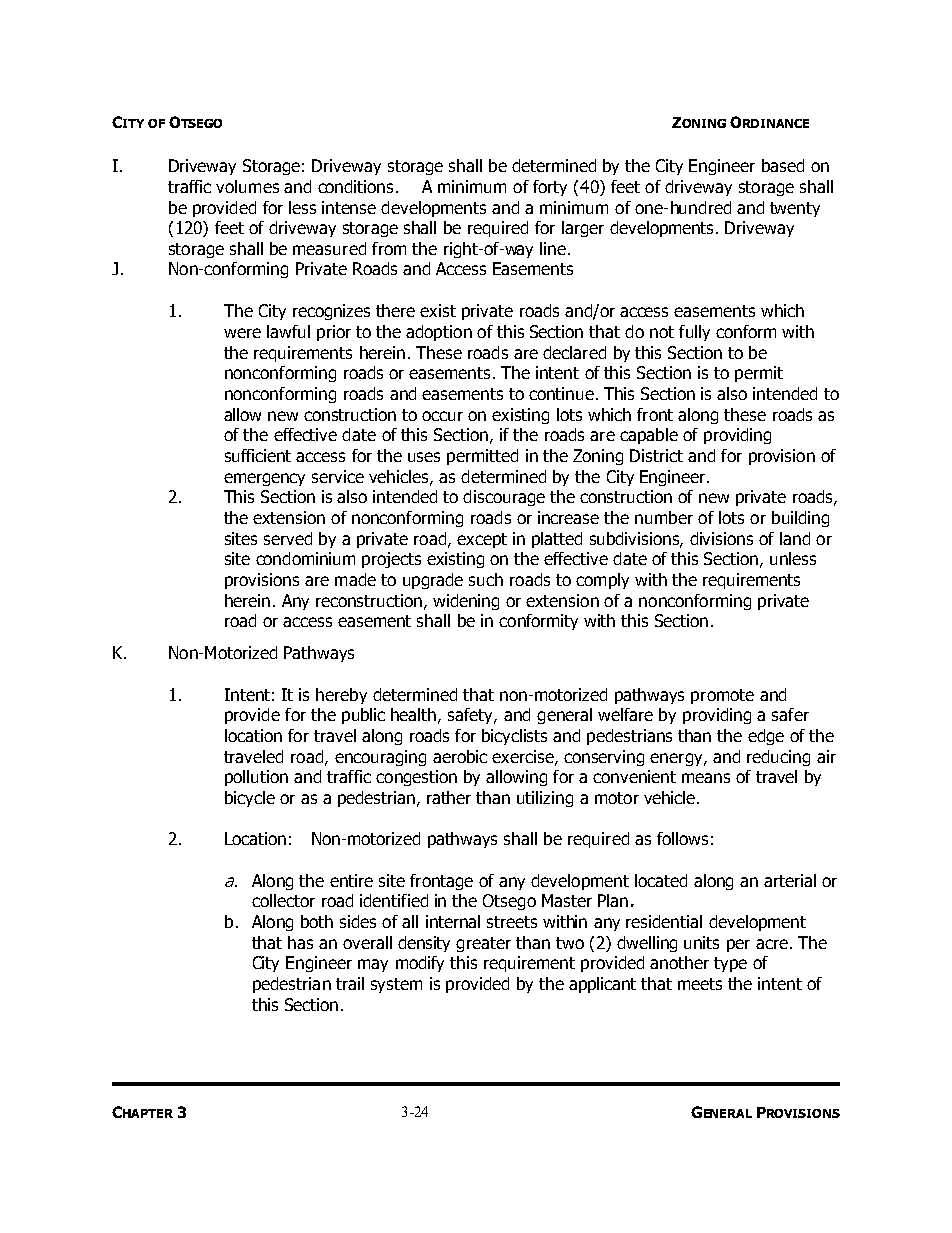  I want to click on District, so click(656, 455).
